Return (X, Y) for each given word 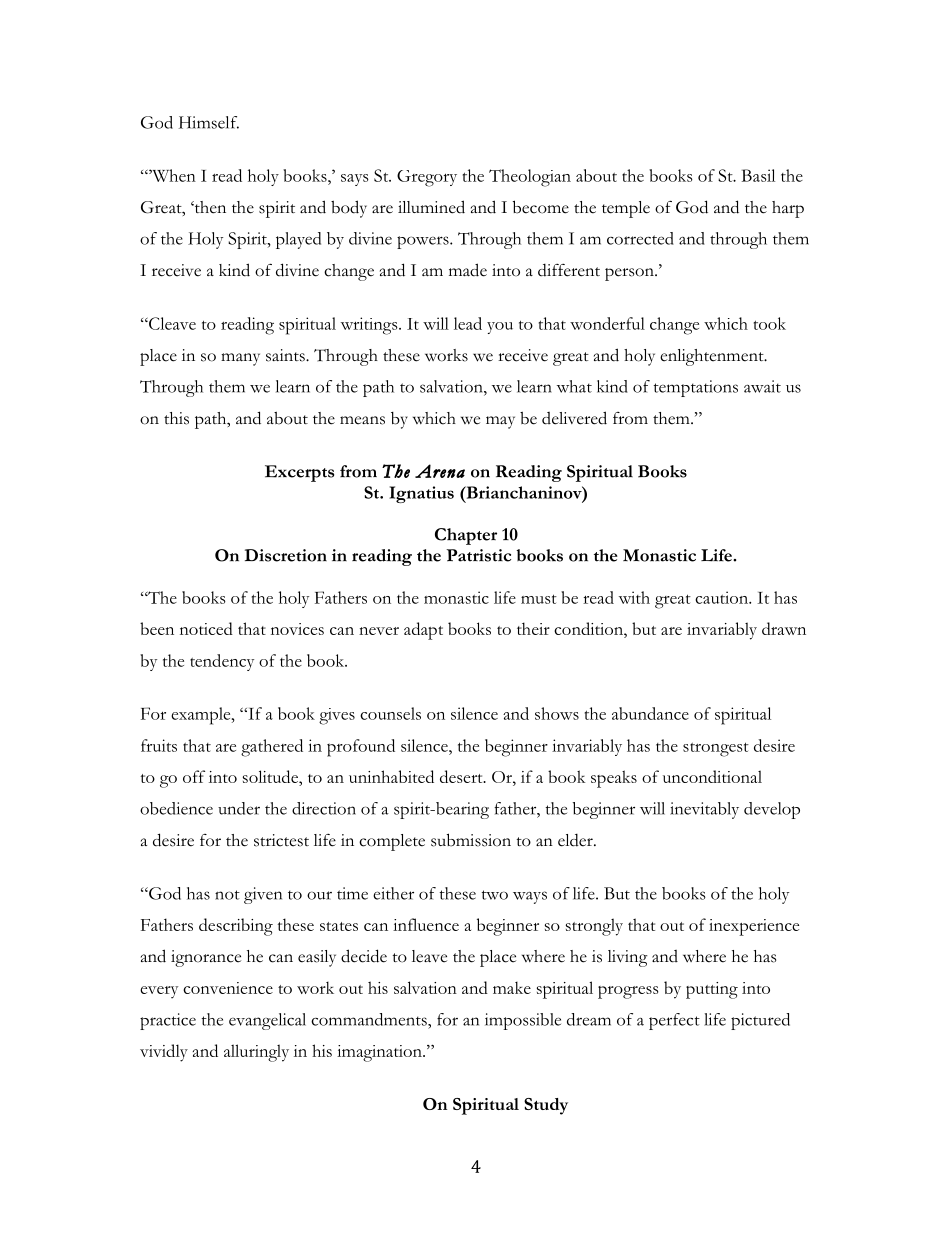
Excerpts (299, 473)
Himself (209, 122)
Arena (440, 471)
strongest (716, 749)
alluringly (256, 1053)
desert (462, 776)
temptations (696, 388)
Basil (758, 175)
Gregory (427, 178)
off (194, 776)
